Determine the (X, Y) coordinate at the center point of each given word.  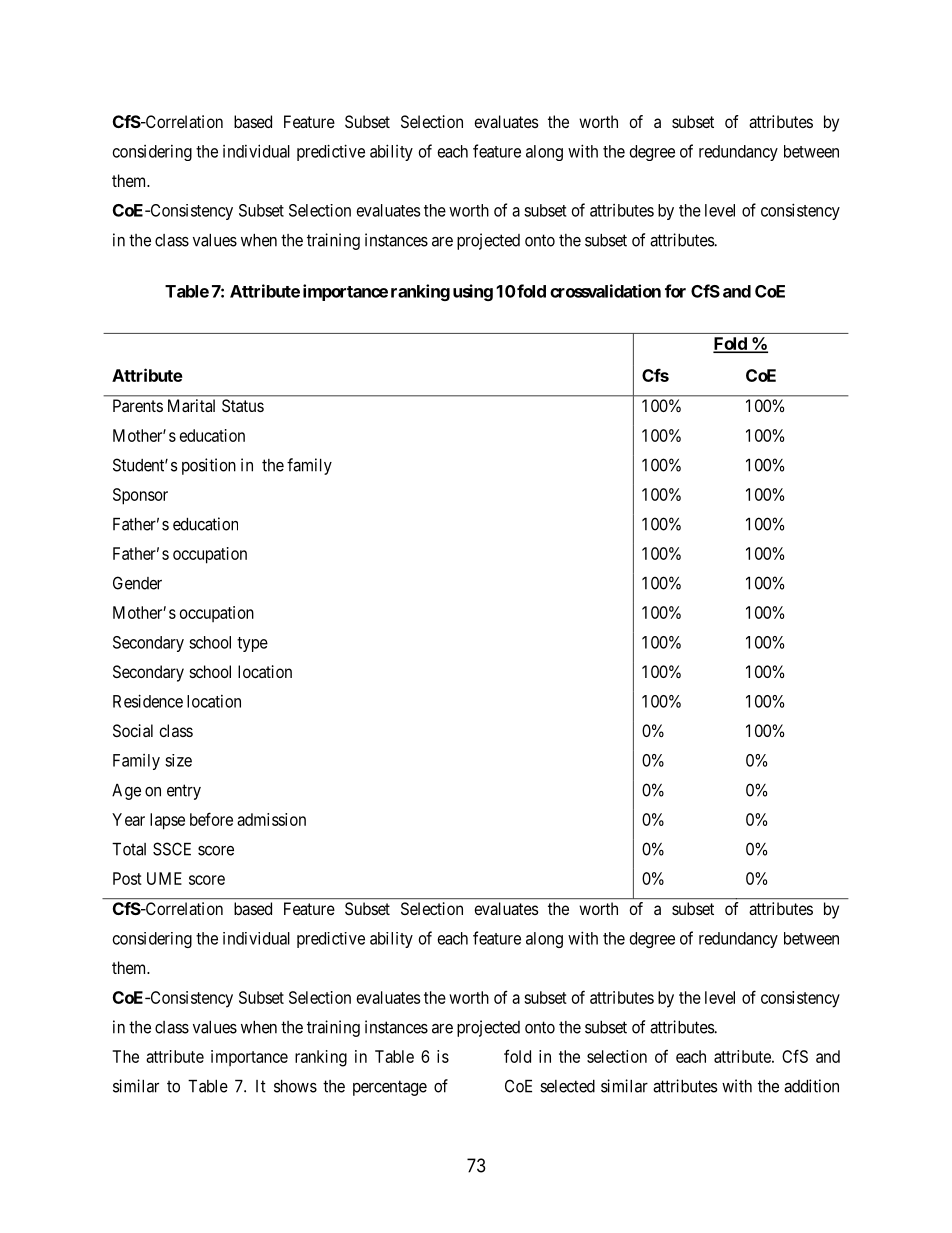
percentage (390, 1088)
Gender (137, 583)
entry (184, 792)
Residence (148, 701)
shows (295, 1086)
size (178, 760)
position (209, 466)
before (211, 819)
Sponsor (140, 496)
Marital (191, 405)
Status (243, 405)
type (252, 644)
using (473, 292)
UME (164, 878)
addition (811, 1086)
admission (271, 819)
